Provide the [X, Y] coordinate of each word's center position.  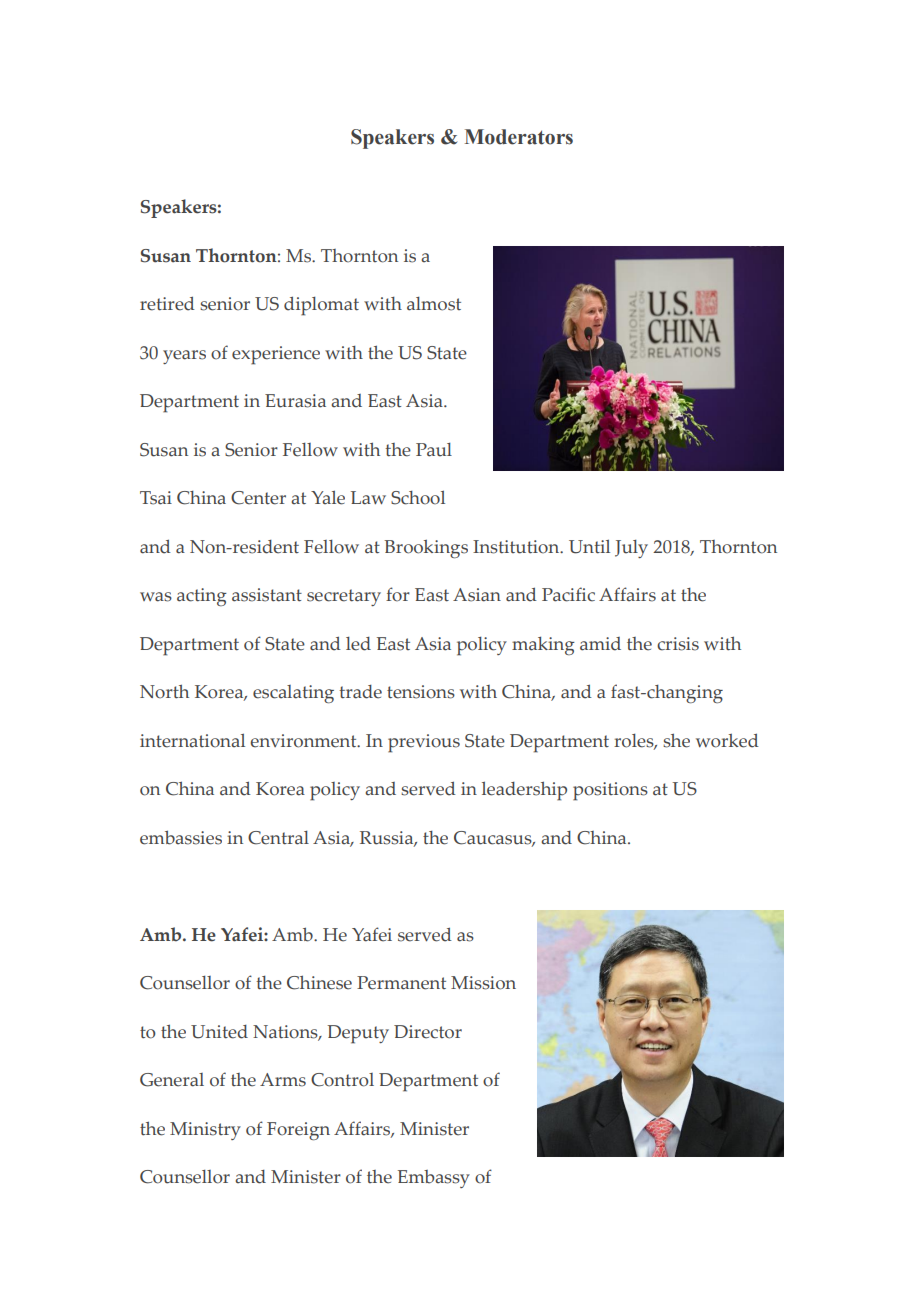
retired [167, 303]
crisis [678, 644]
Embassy [434, 1179]
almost [434, 304]
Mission [483, 983]
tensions [421, 692]
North [164, 691]
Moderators [519, 137]
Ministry [205, 1131]
